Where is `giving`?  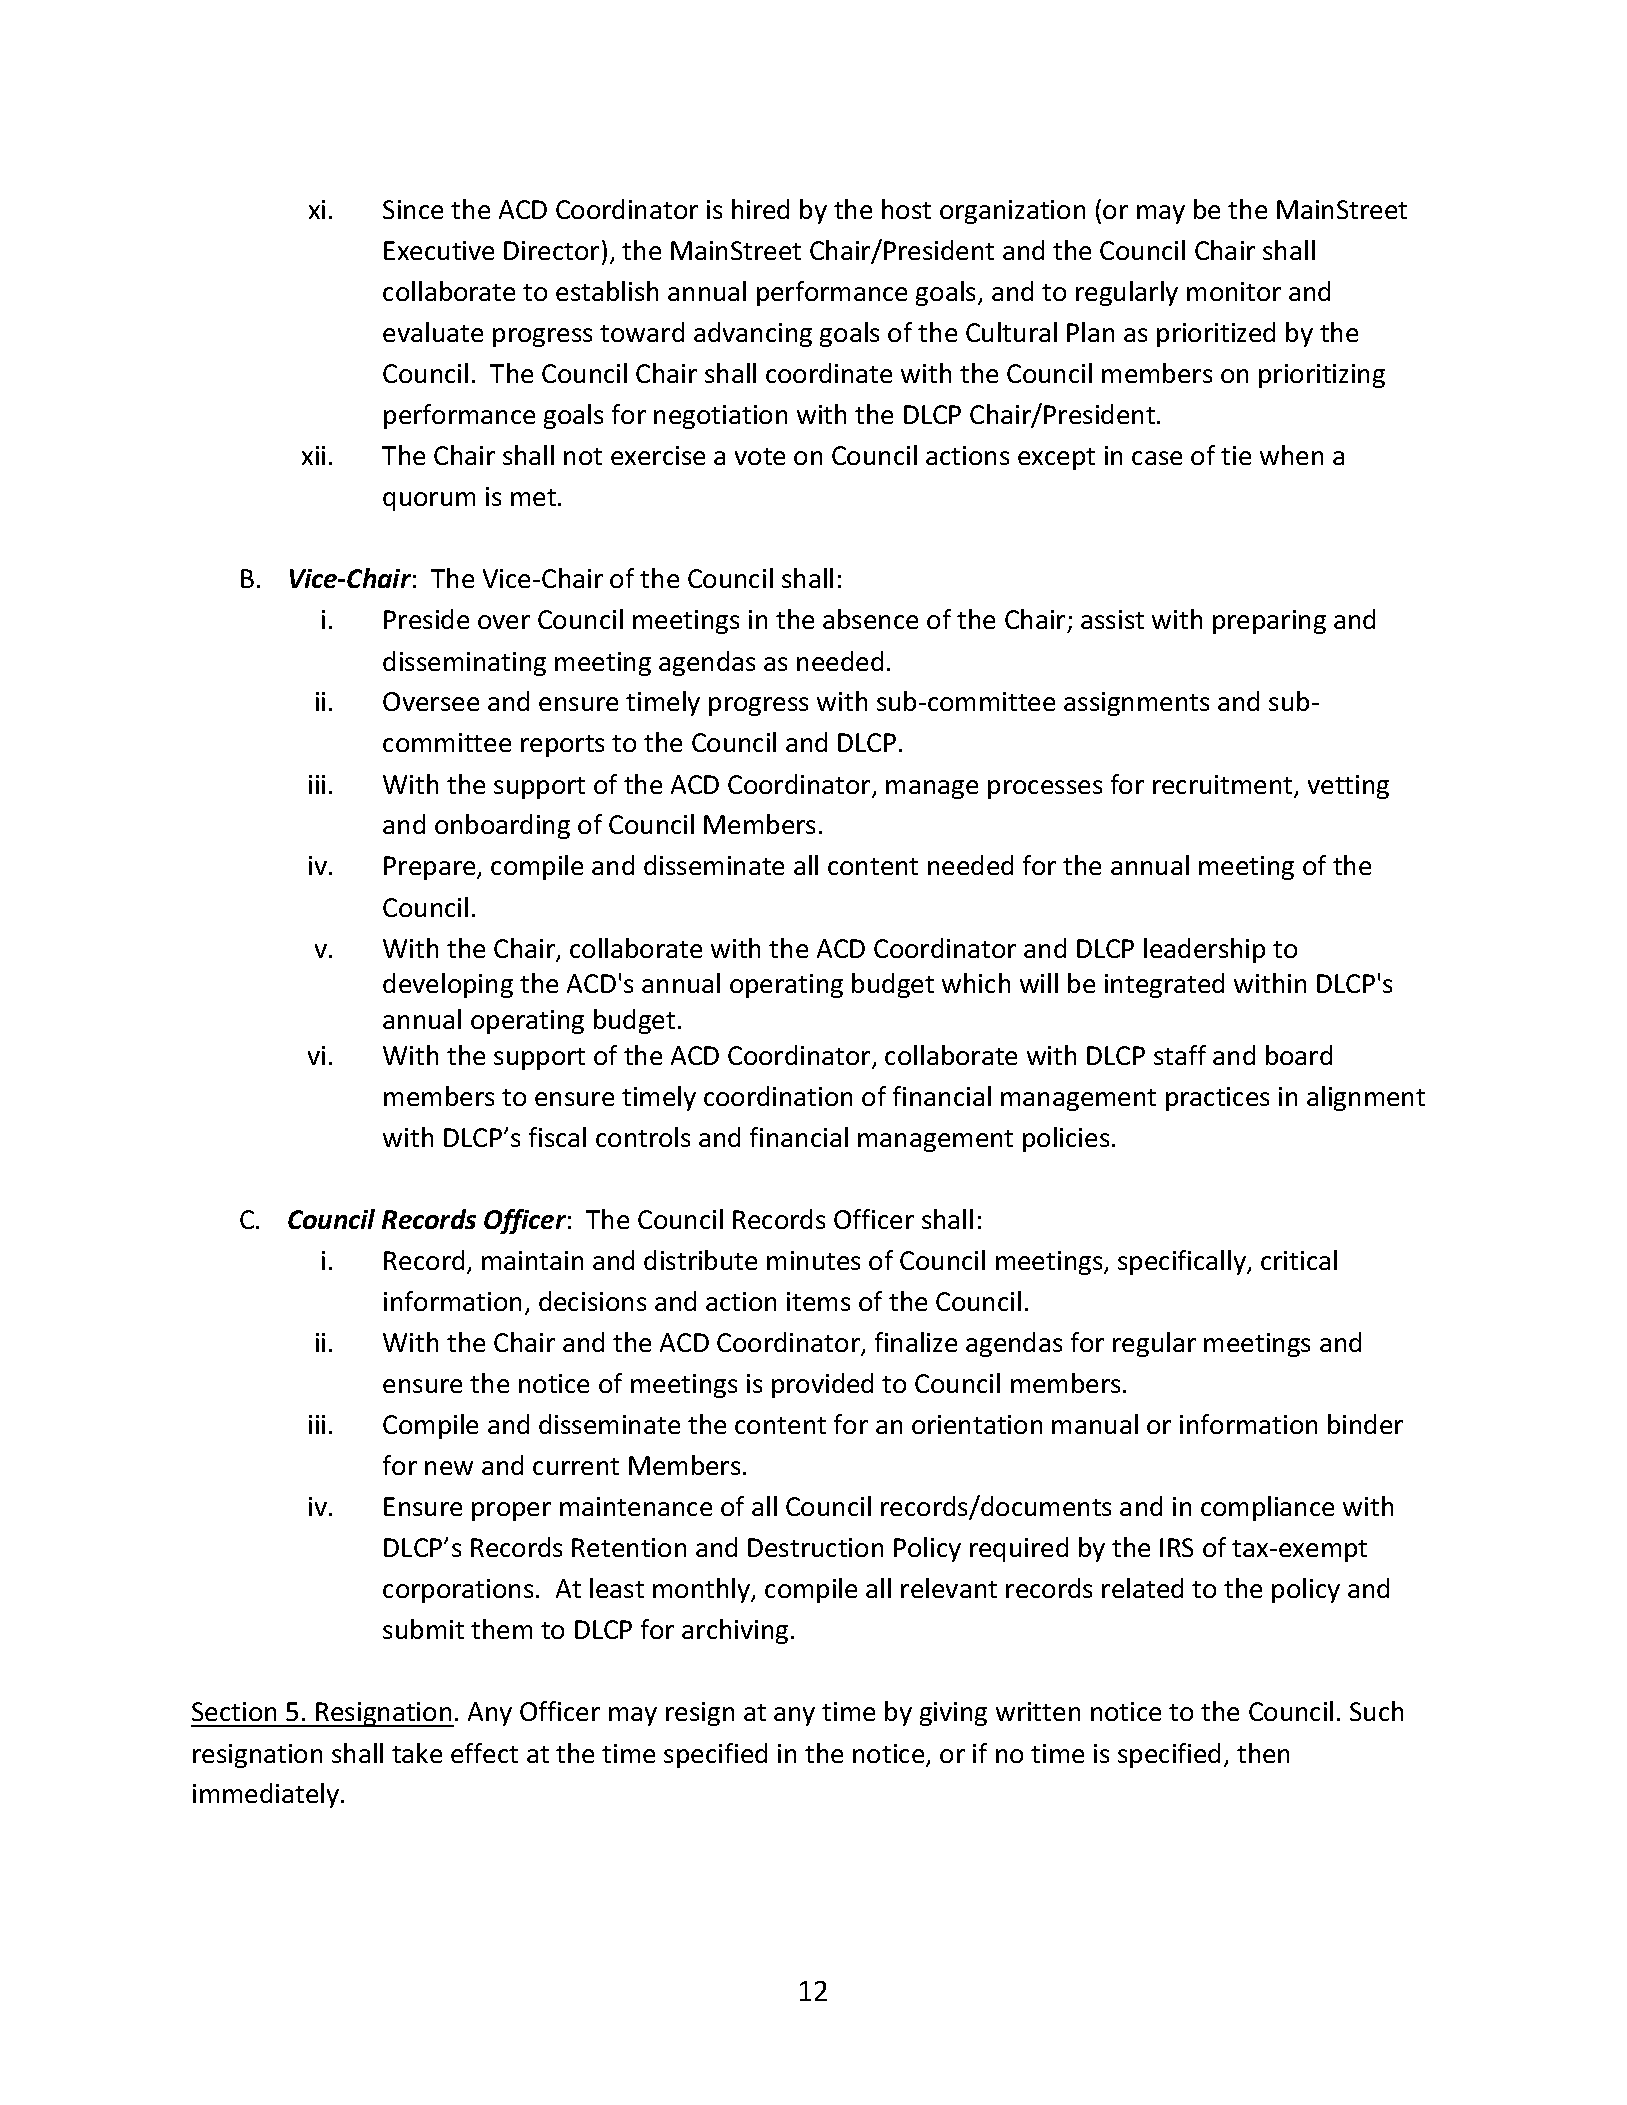
giving is located at coordinates (953, 1714).
